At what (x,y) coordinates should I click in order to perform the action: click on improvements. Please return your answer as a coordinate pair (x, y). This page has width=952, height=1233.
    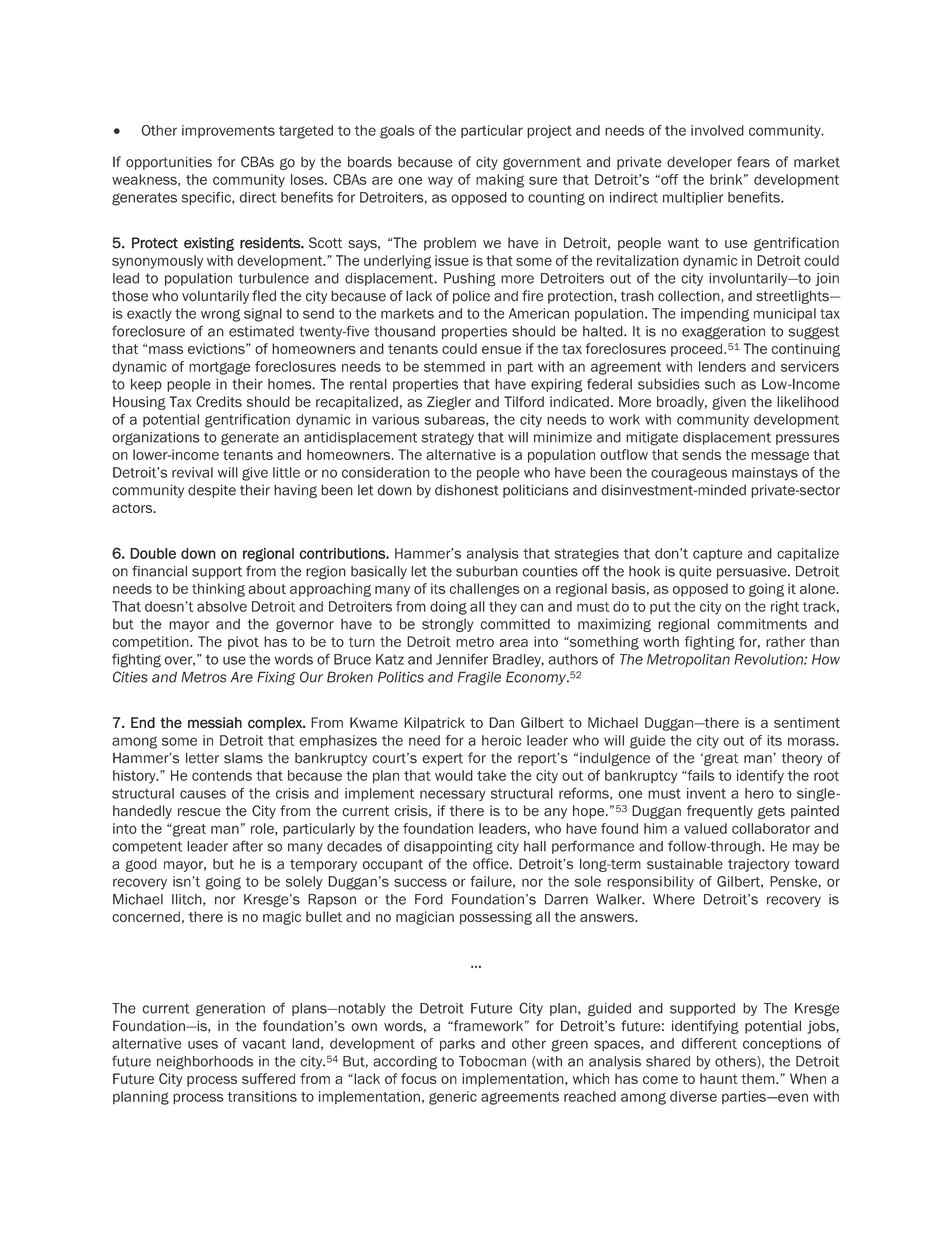
    Looking at the image, I should click on (228, 131).
